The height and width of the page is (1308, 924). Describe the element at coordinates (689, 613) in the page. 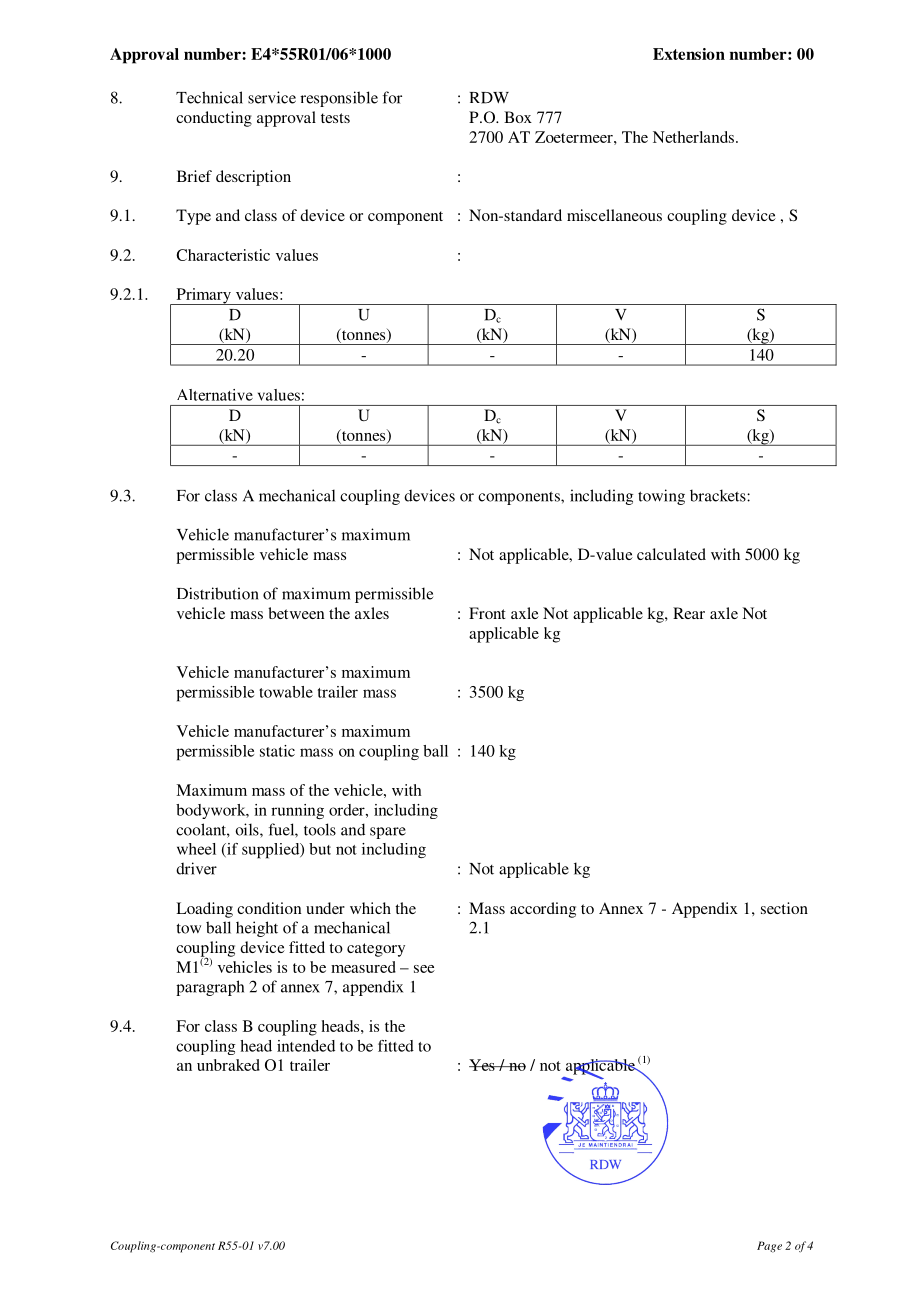

I see `Rear` at that location.
